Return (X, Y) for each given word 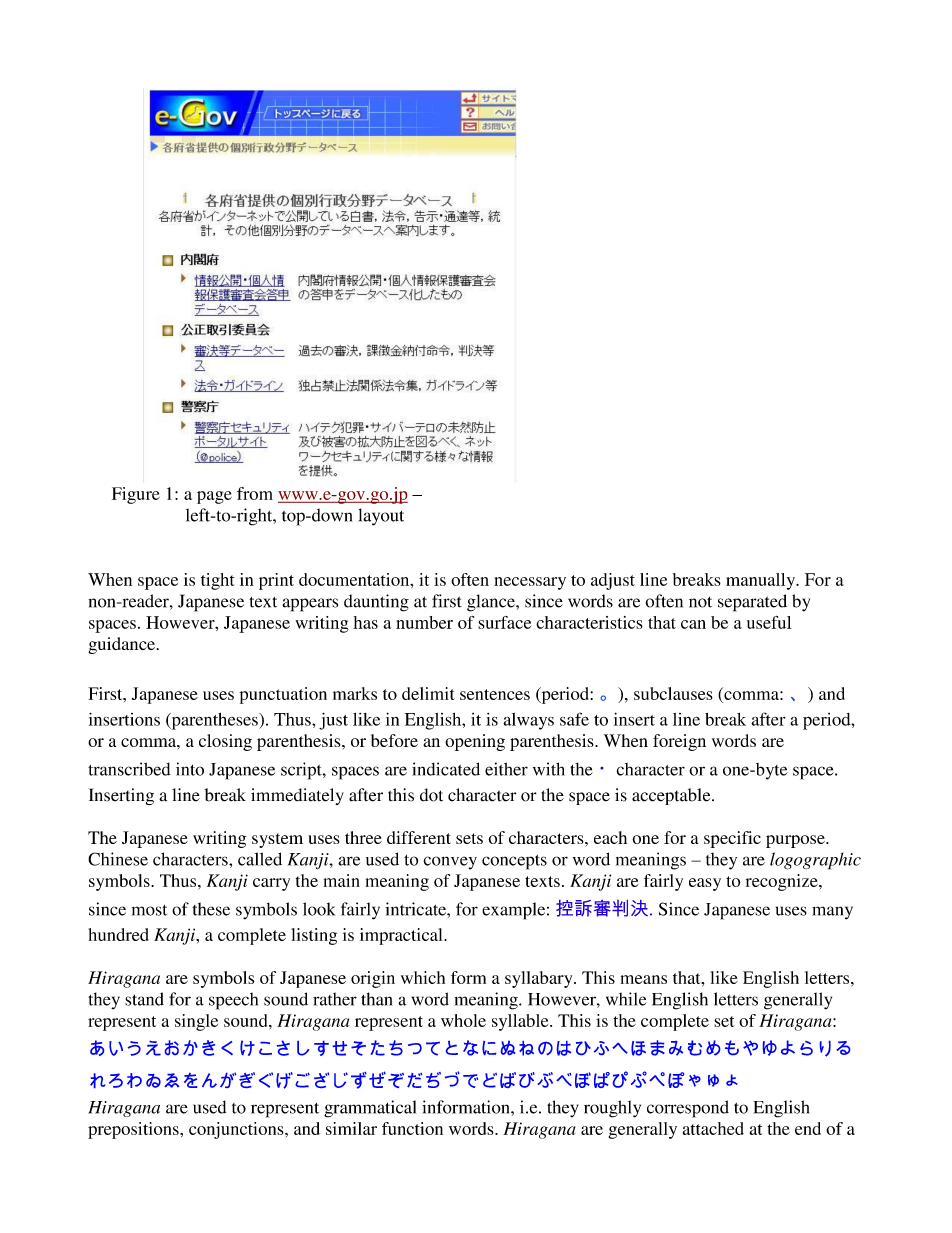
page (214, 497)
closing (225, 742)
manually (762, 581)
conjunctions (237, 1130)
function (412, 1128)
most (149, 910)
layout (381, 517)
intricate (416, 909)
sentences (495, 694)
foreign (679, 742)
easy (705, 884)
